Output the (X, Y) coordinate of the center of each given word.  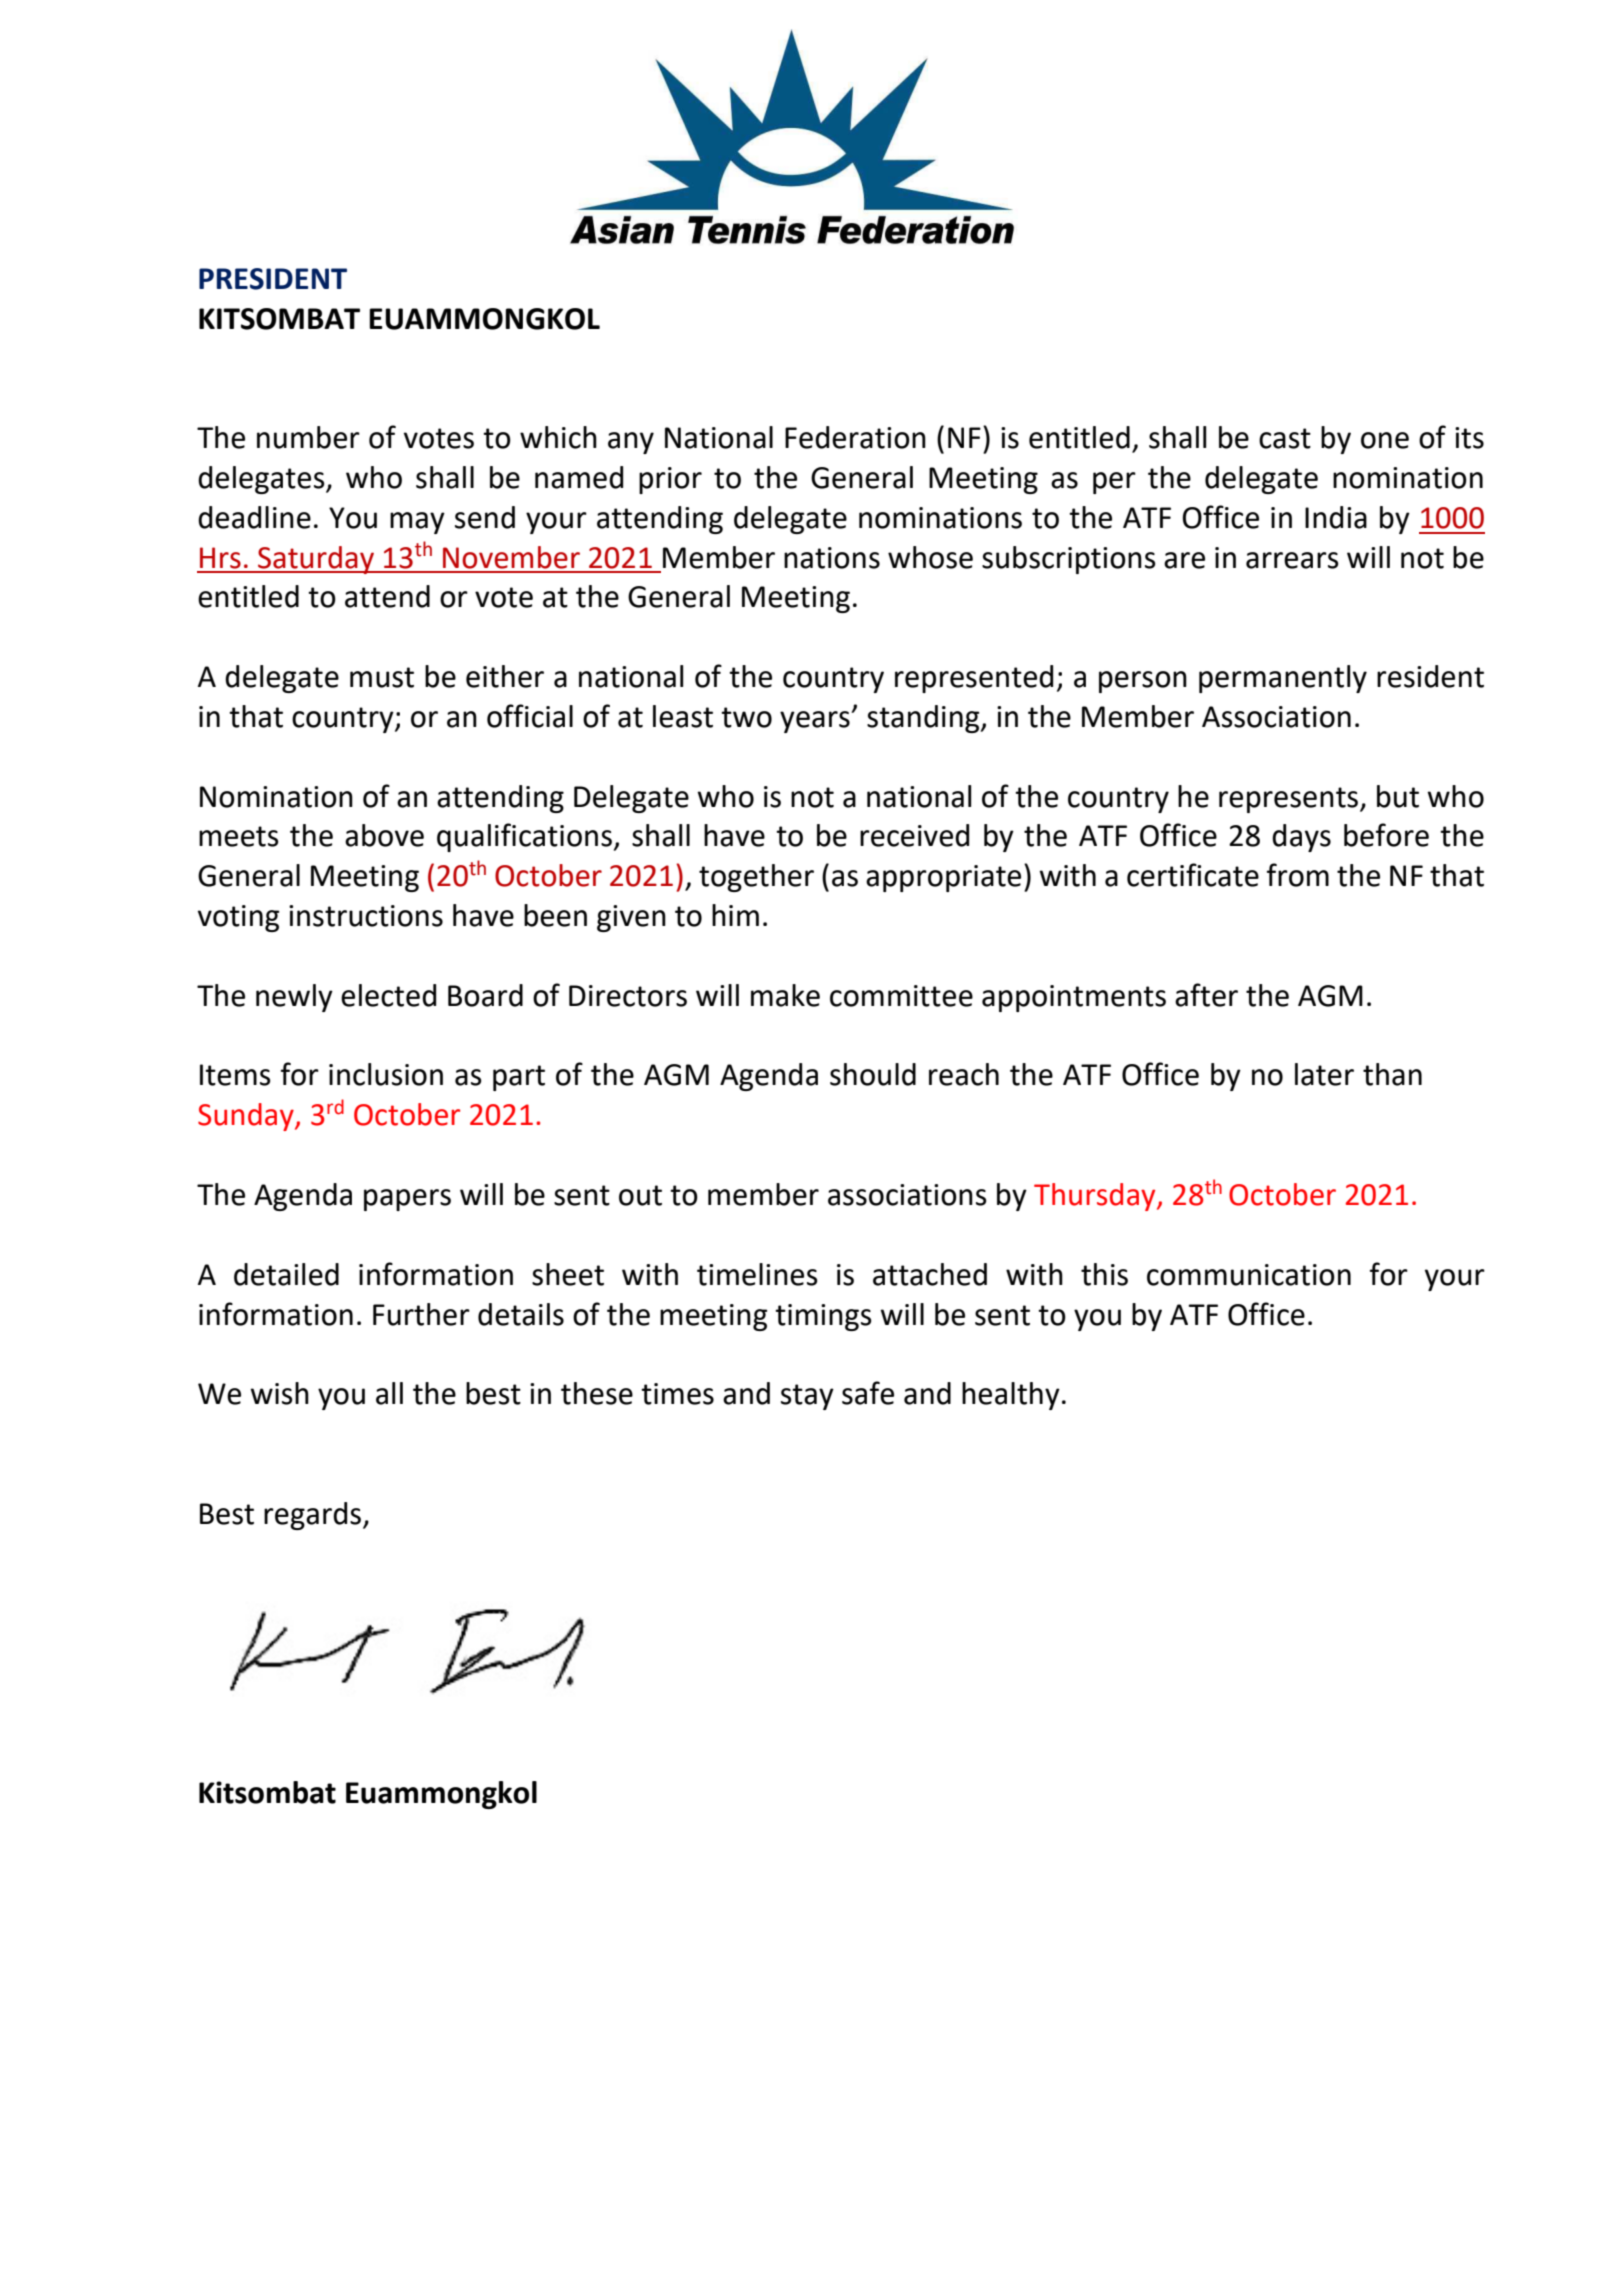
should (873, 1074)
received (914, 835)
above (384, 835)
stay (807, 1397)
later (1324, 1074)
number (308, 437)
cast (1285, 438)
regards (314, 1516)
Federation (855, 437)
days (1301, 838)
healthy (1011, 1396)
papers (407, 1200)
